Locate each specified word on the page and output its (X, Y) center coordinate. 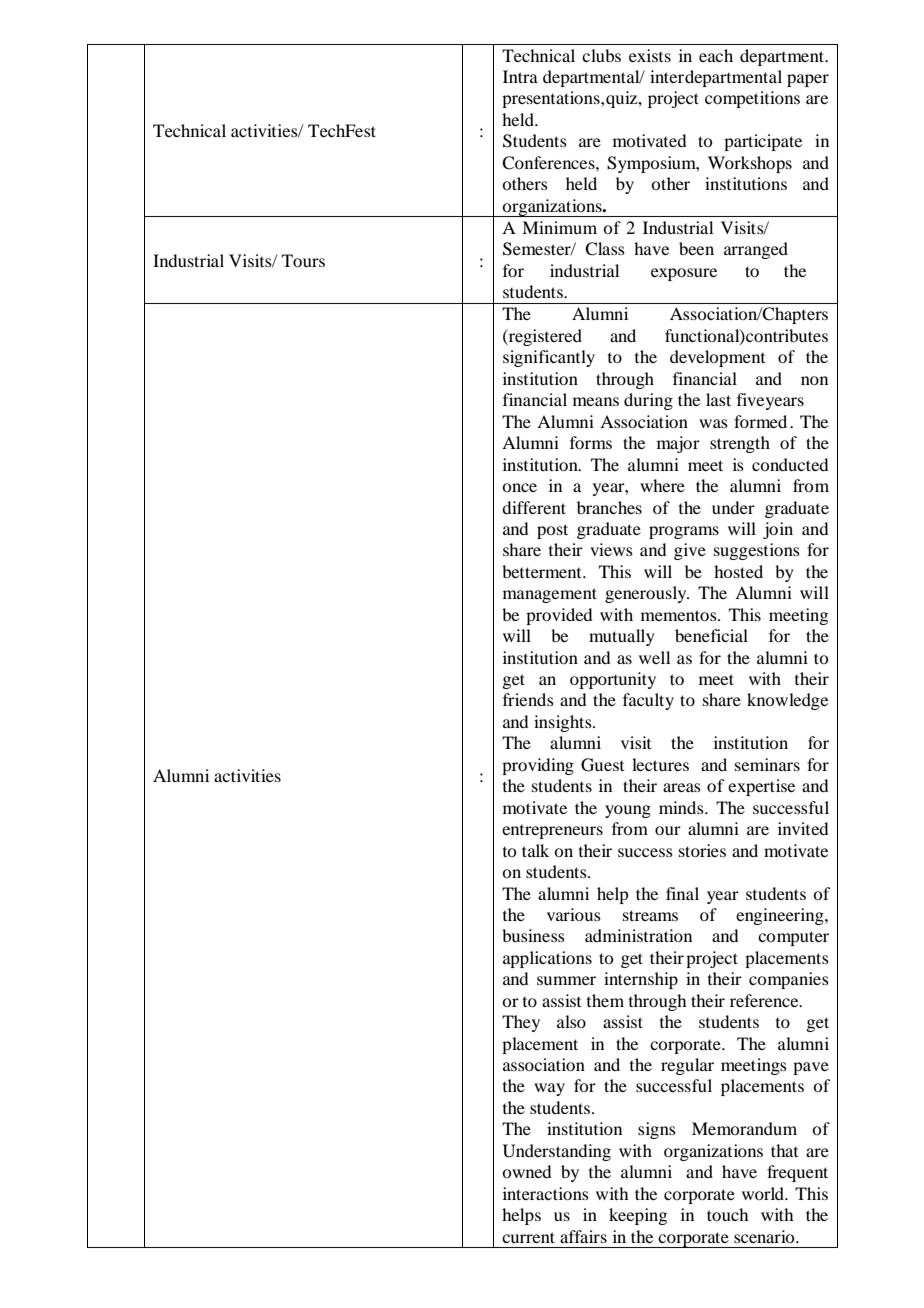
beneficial (711, 635)
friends (528, 699)
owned (526, 1171)
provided (559, 616)
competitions (752, 99)
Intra (520, 76)
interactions (546, 1193)
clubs (601, 55)
